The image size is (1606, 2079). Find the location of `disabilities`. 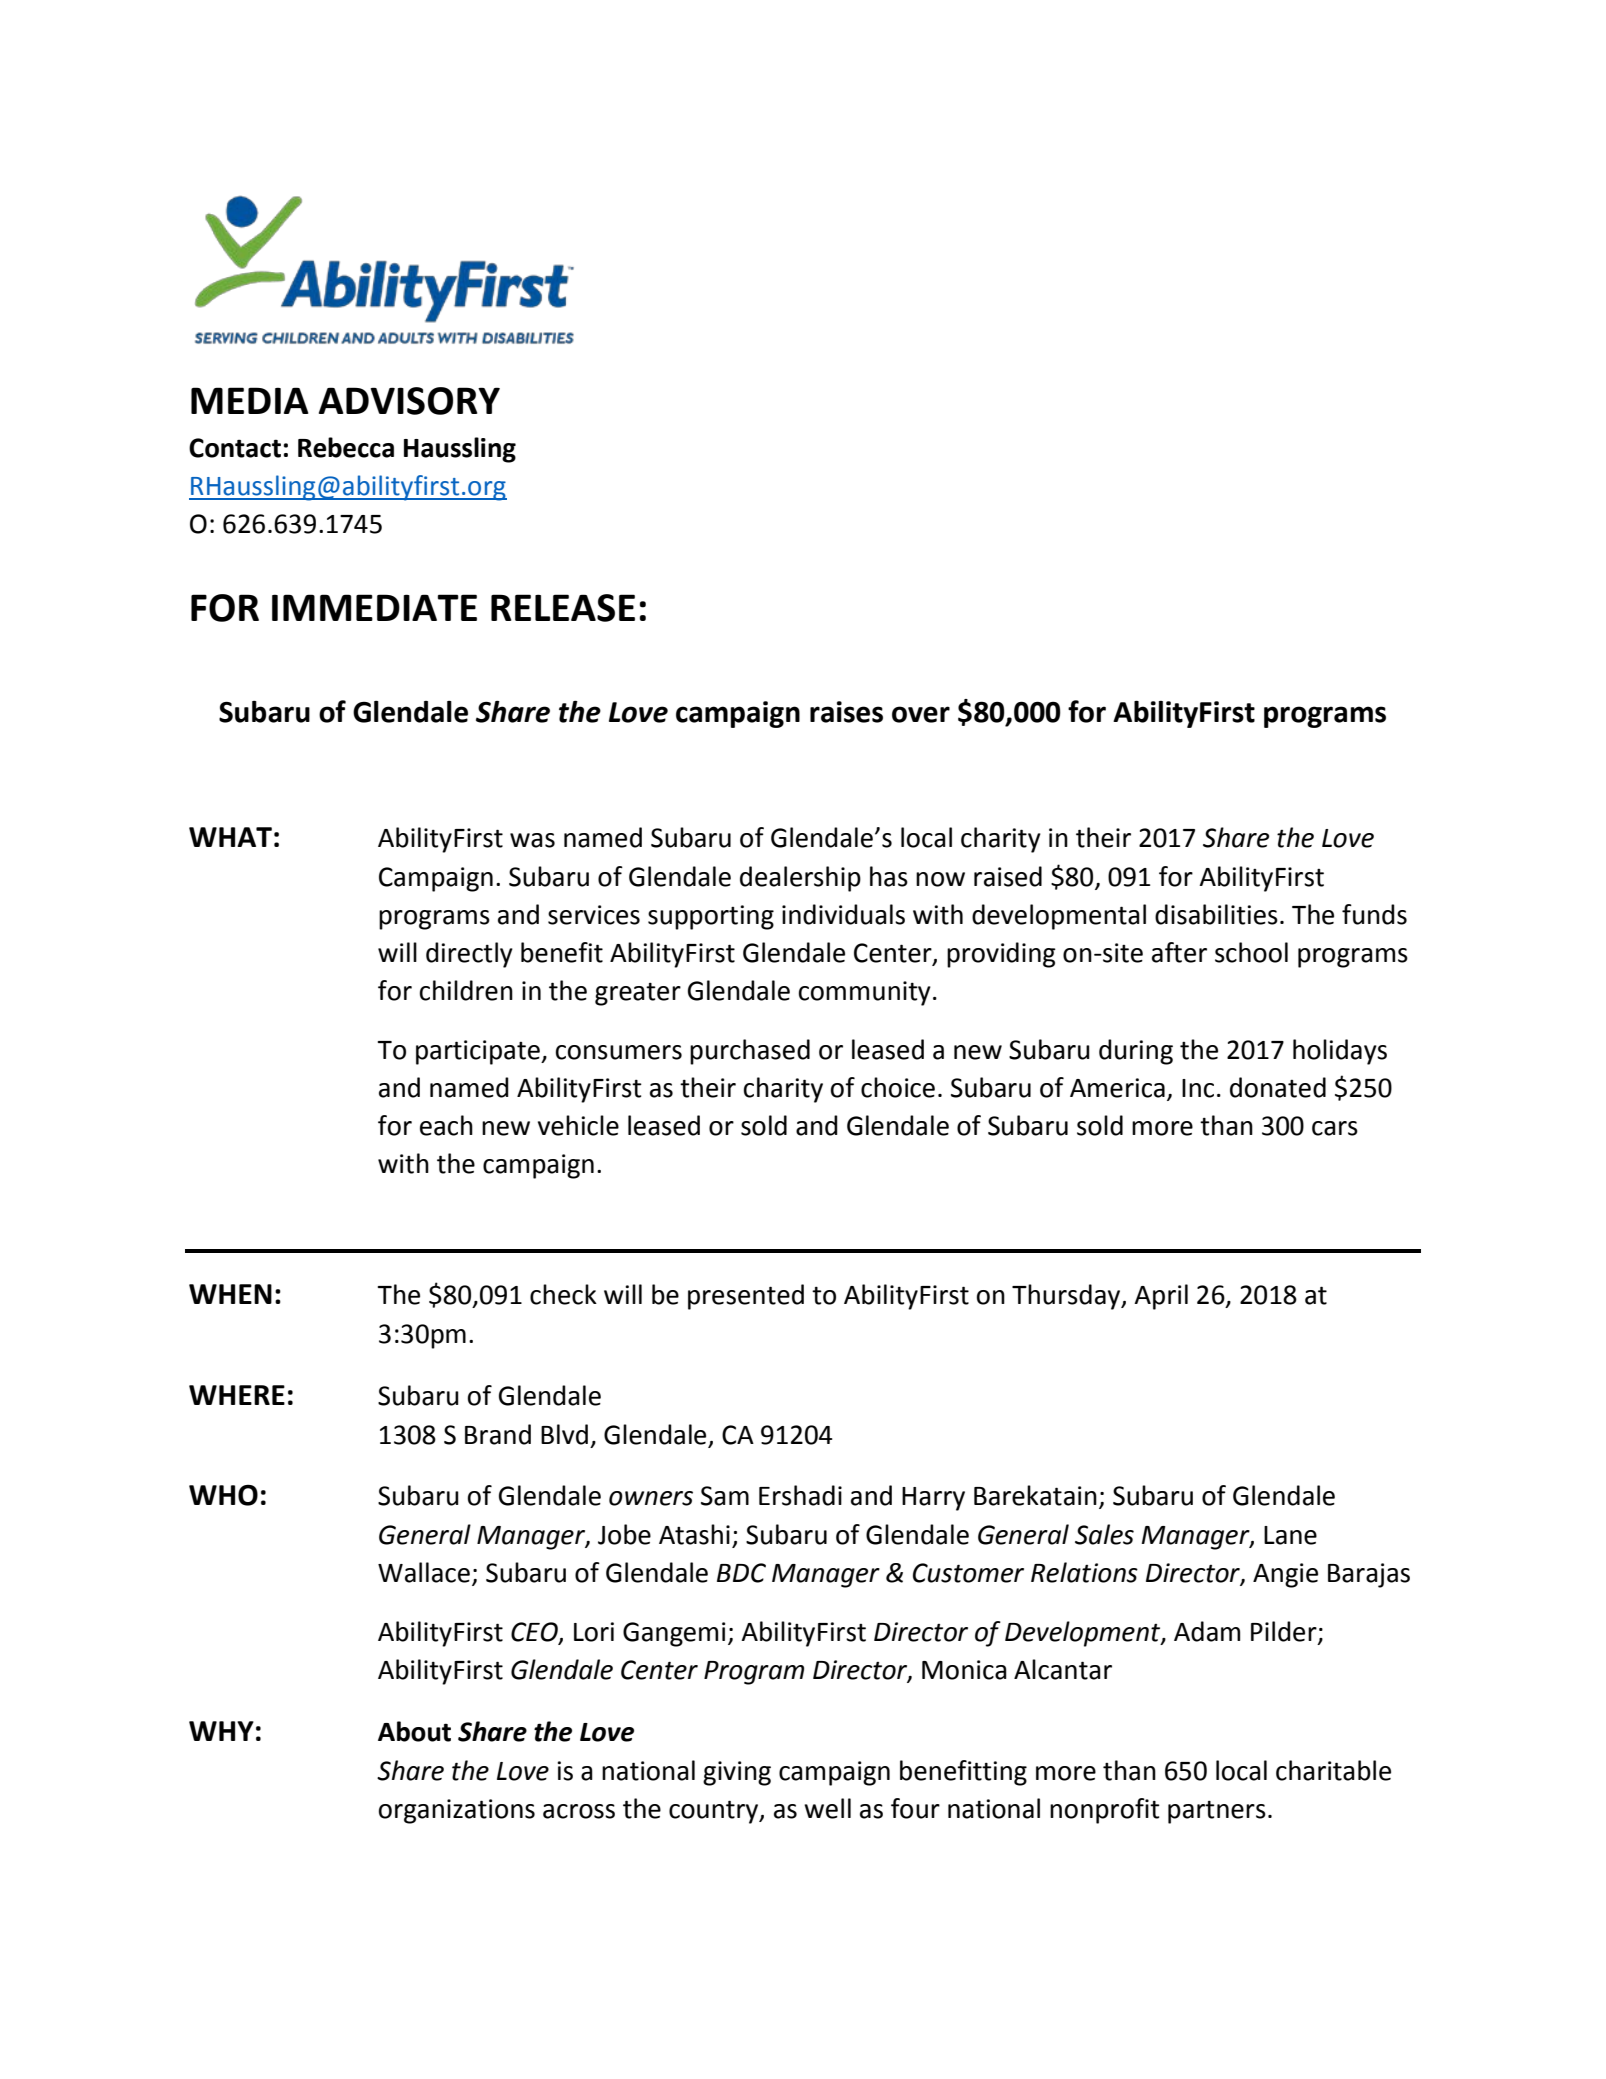

disabilities is located at coordinates (1216, 914).
